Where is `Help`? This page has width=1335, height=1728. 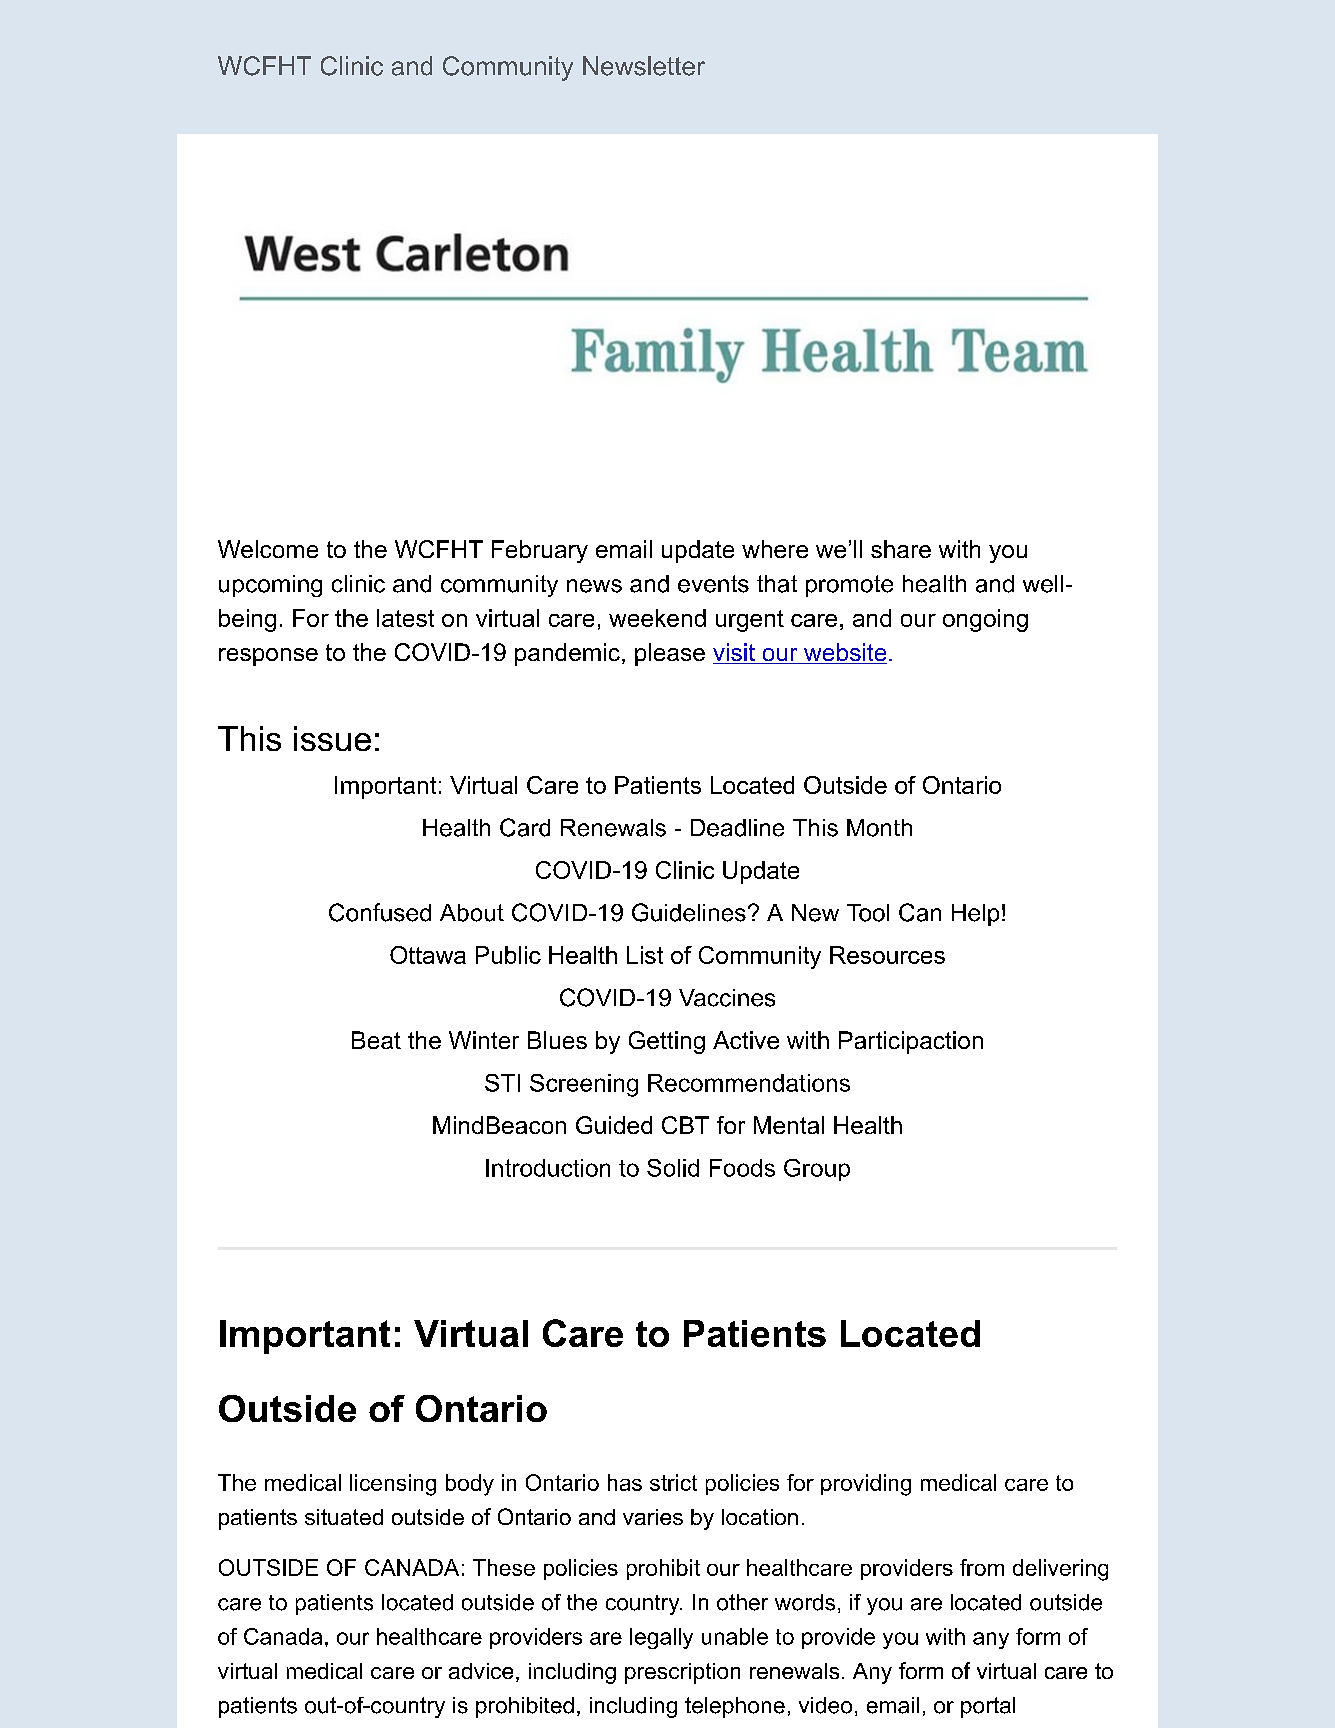 Help is located at coordinates (975, 915).
